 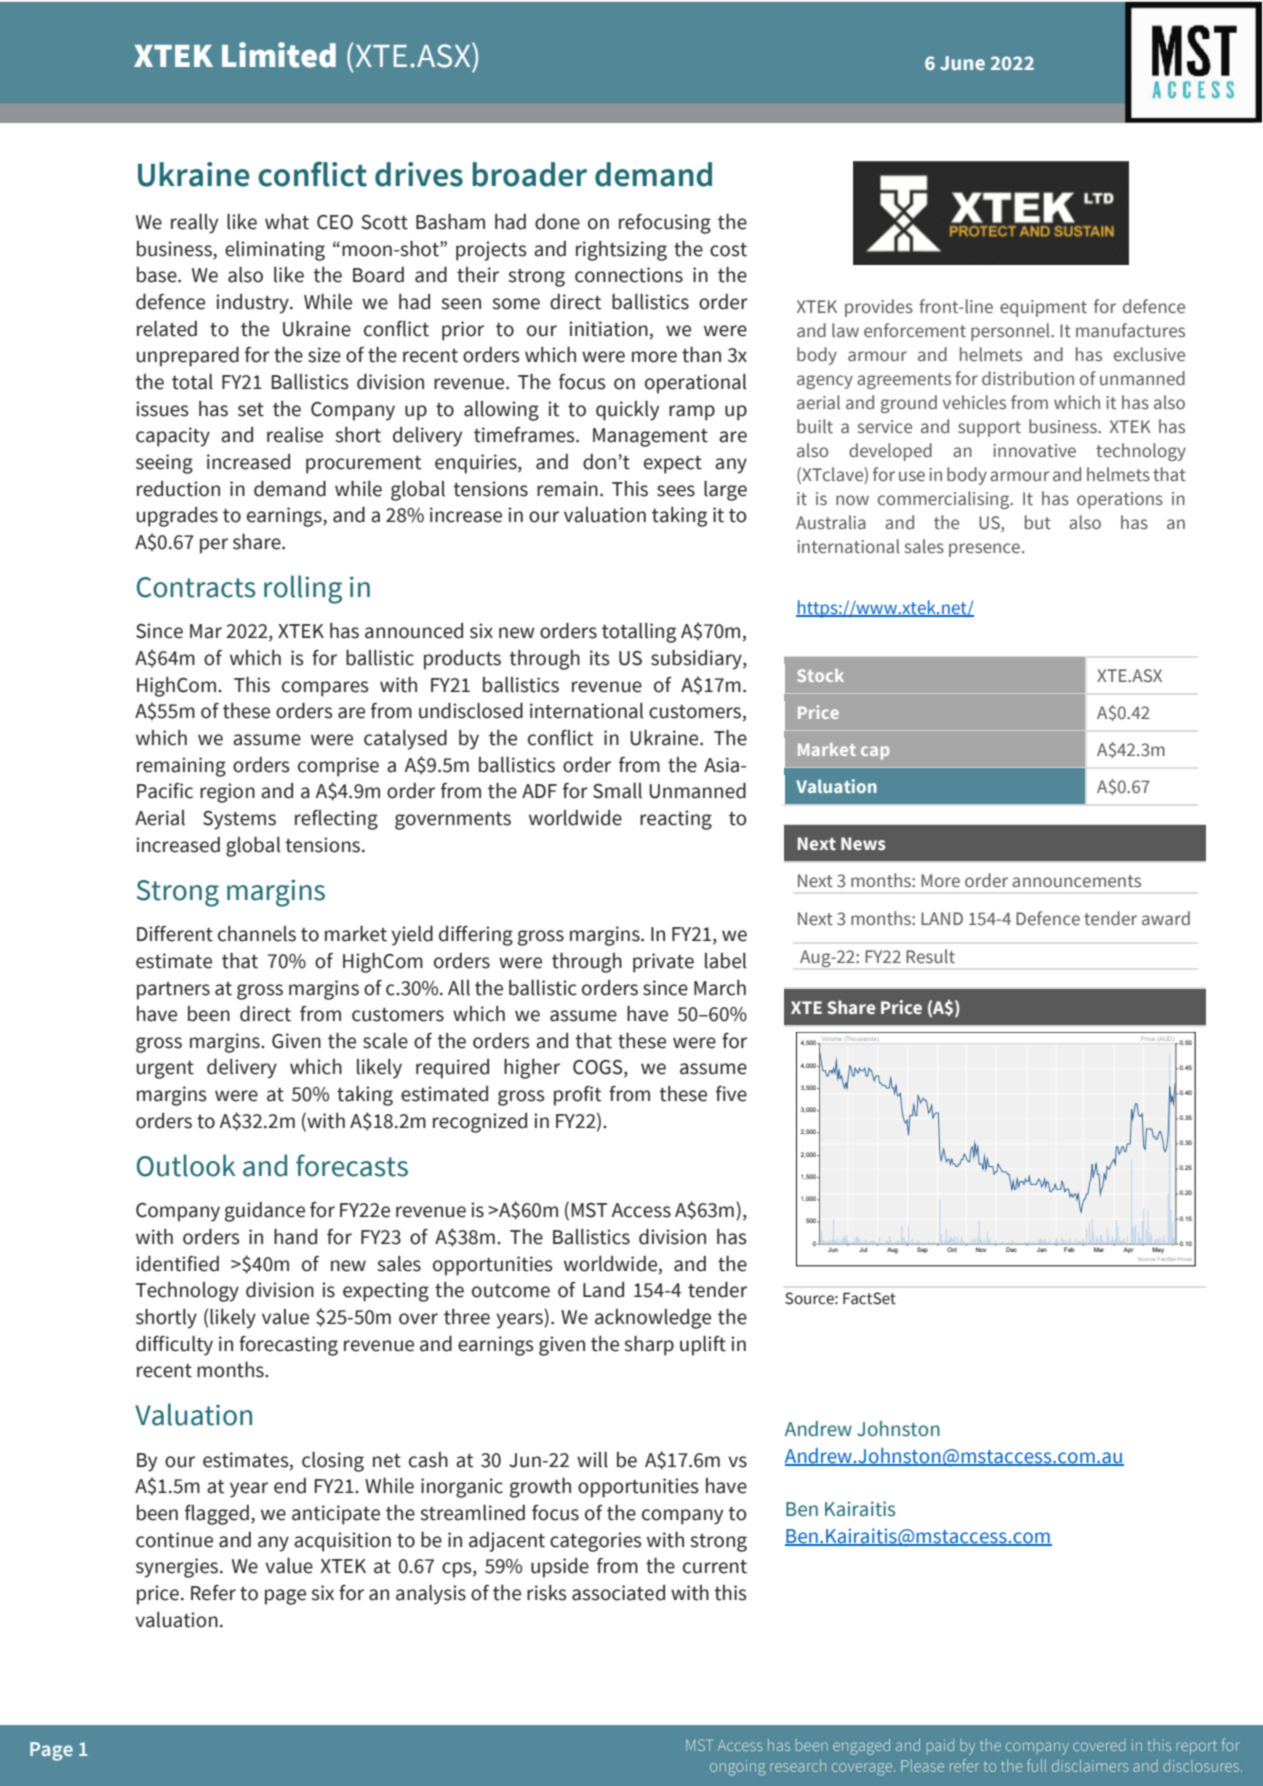 I want to click on acquisition, so click(x=342, y=1542).
